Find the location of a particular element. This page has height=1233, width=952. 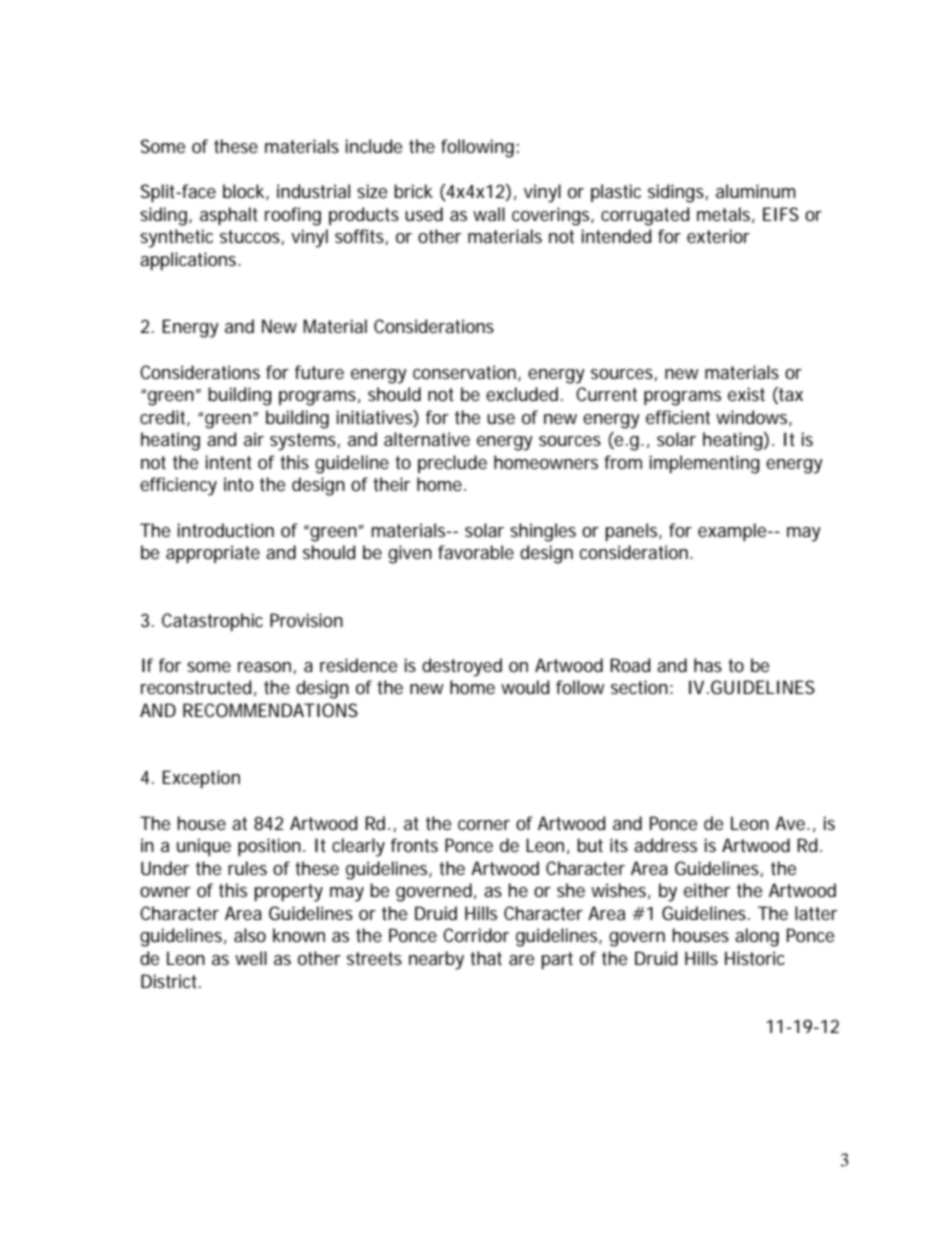

well is located at coordinates (251, 958).
